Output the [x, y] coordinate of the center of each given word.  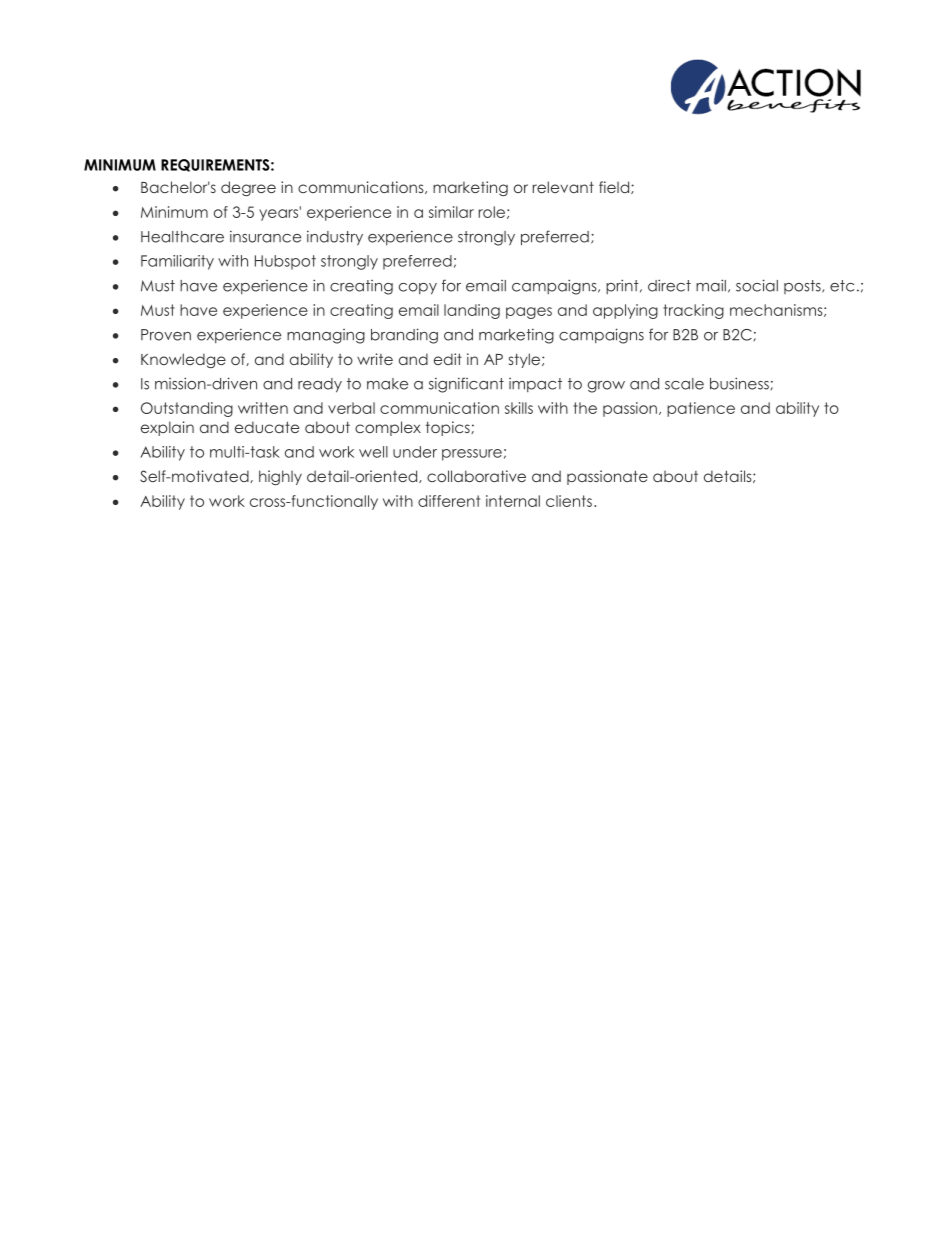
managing [326, 336]
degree [248, 188]
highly [280, 477]
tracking [693, 311]
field [615, 187]
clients [569, 501]
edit [448, 359]
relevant [563, 187]
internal [513, 501]
